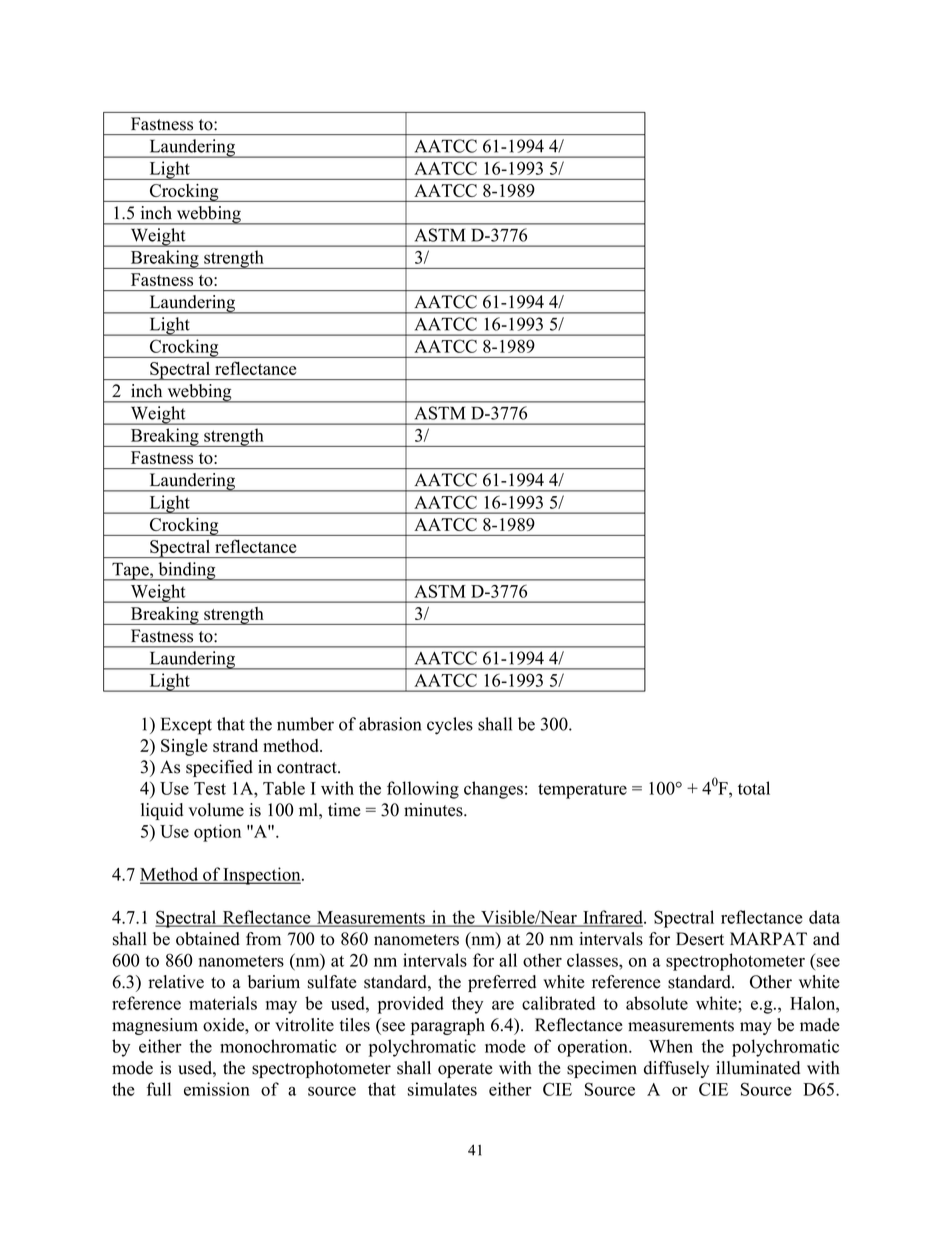 This screenshot has height=1233, width=952. I want to click on abrasion, so click(390, 724).
